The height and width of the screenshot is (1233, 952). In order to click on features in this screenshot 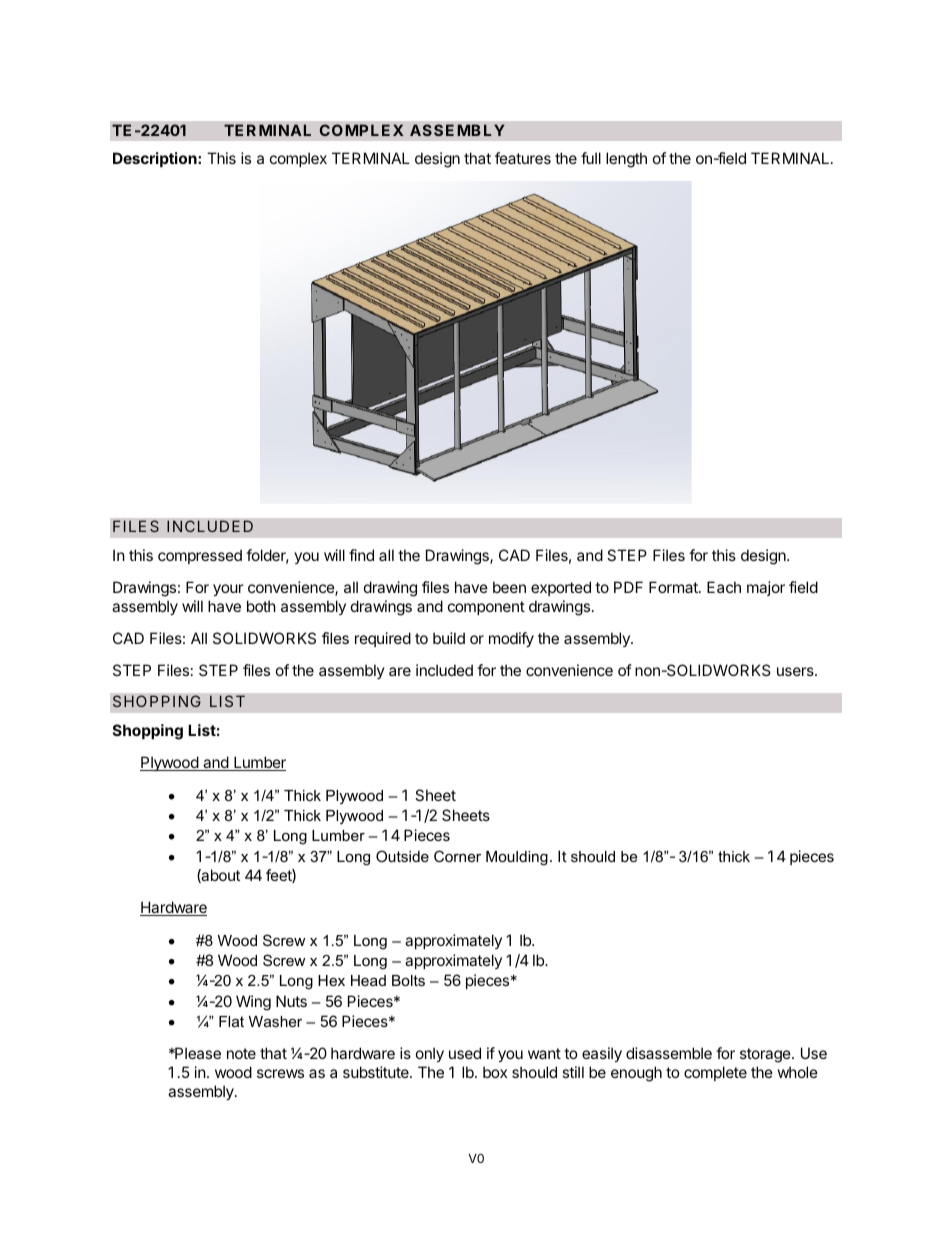, I will do `click(523, 158)`.
